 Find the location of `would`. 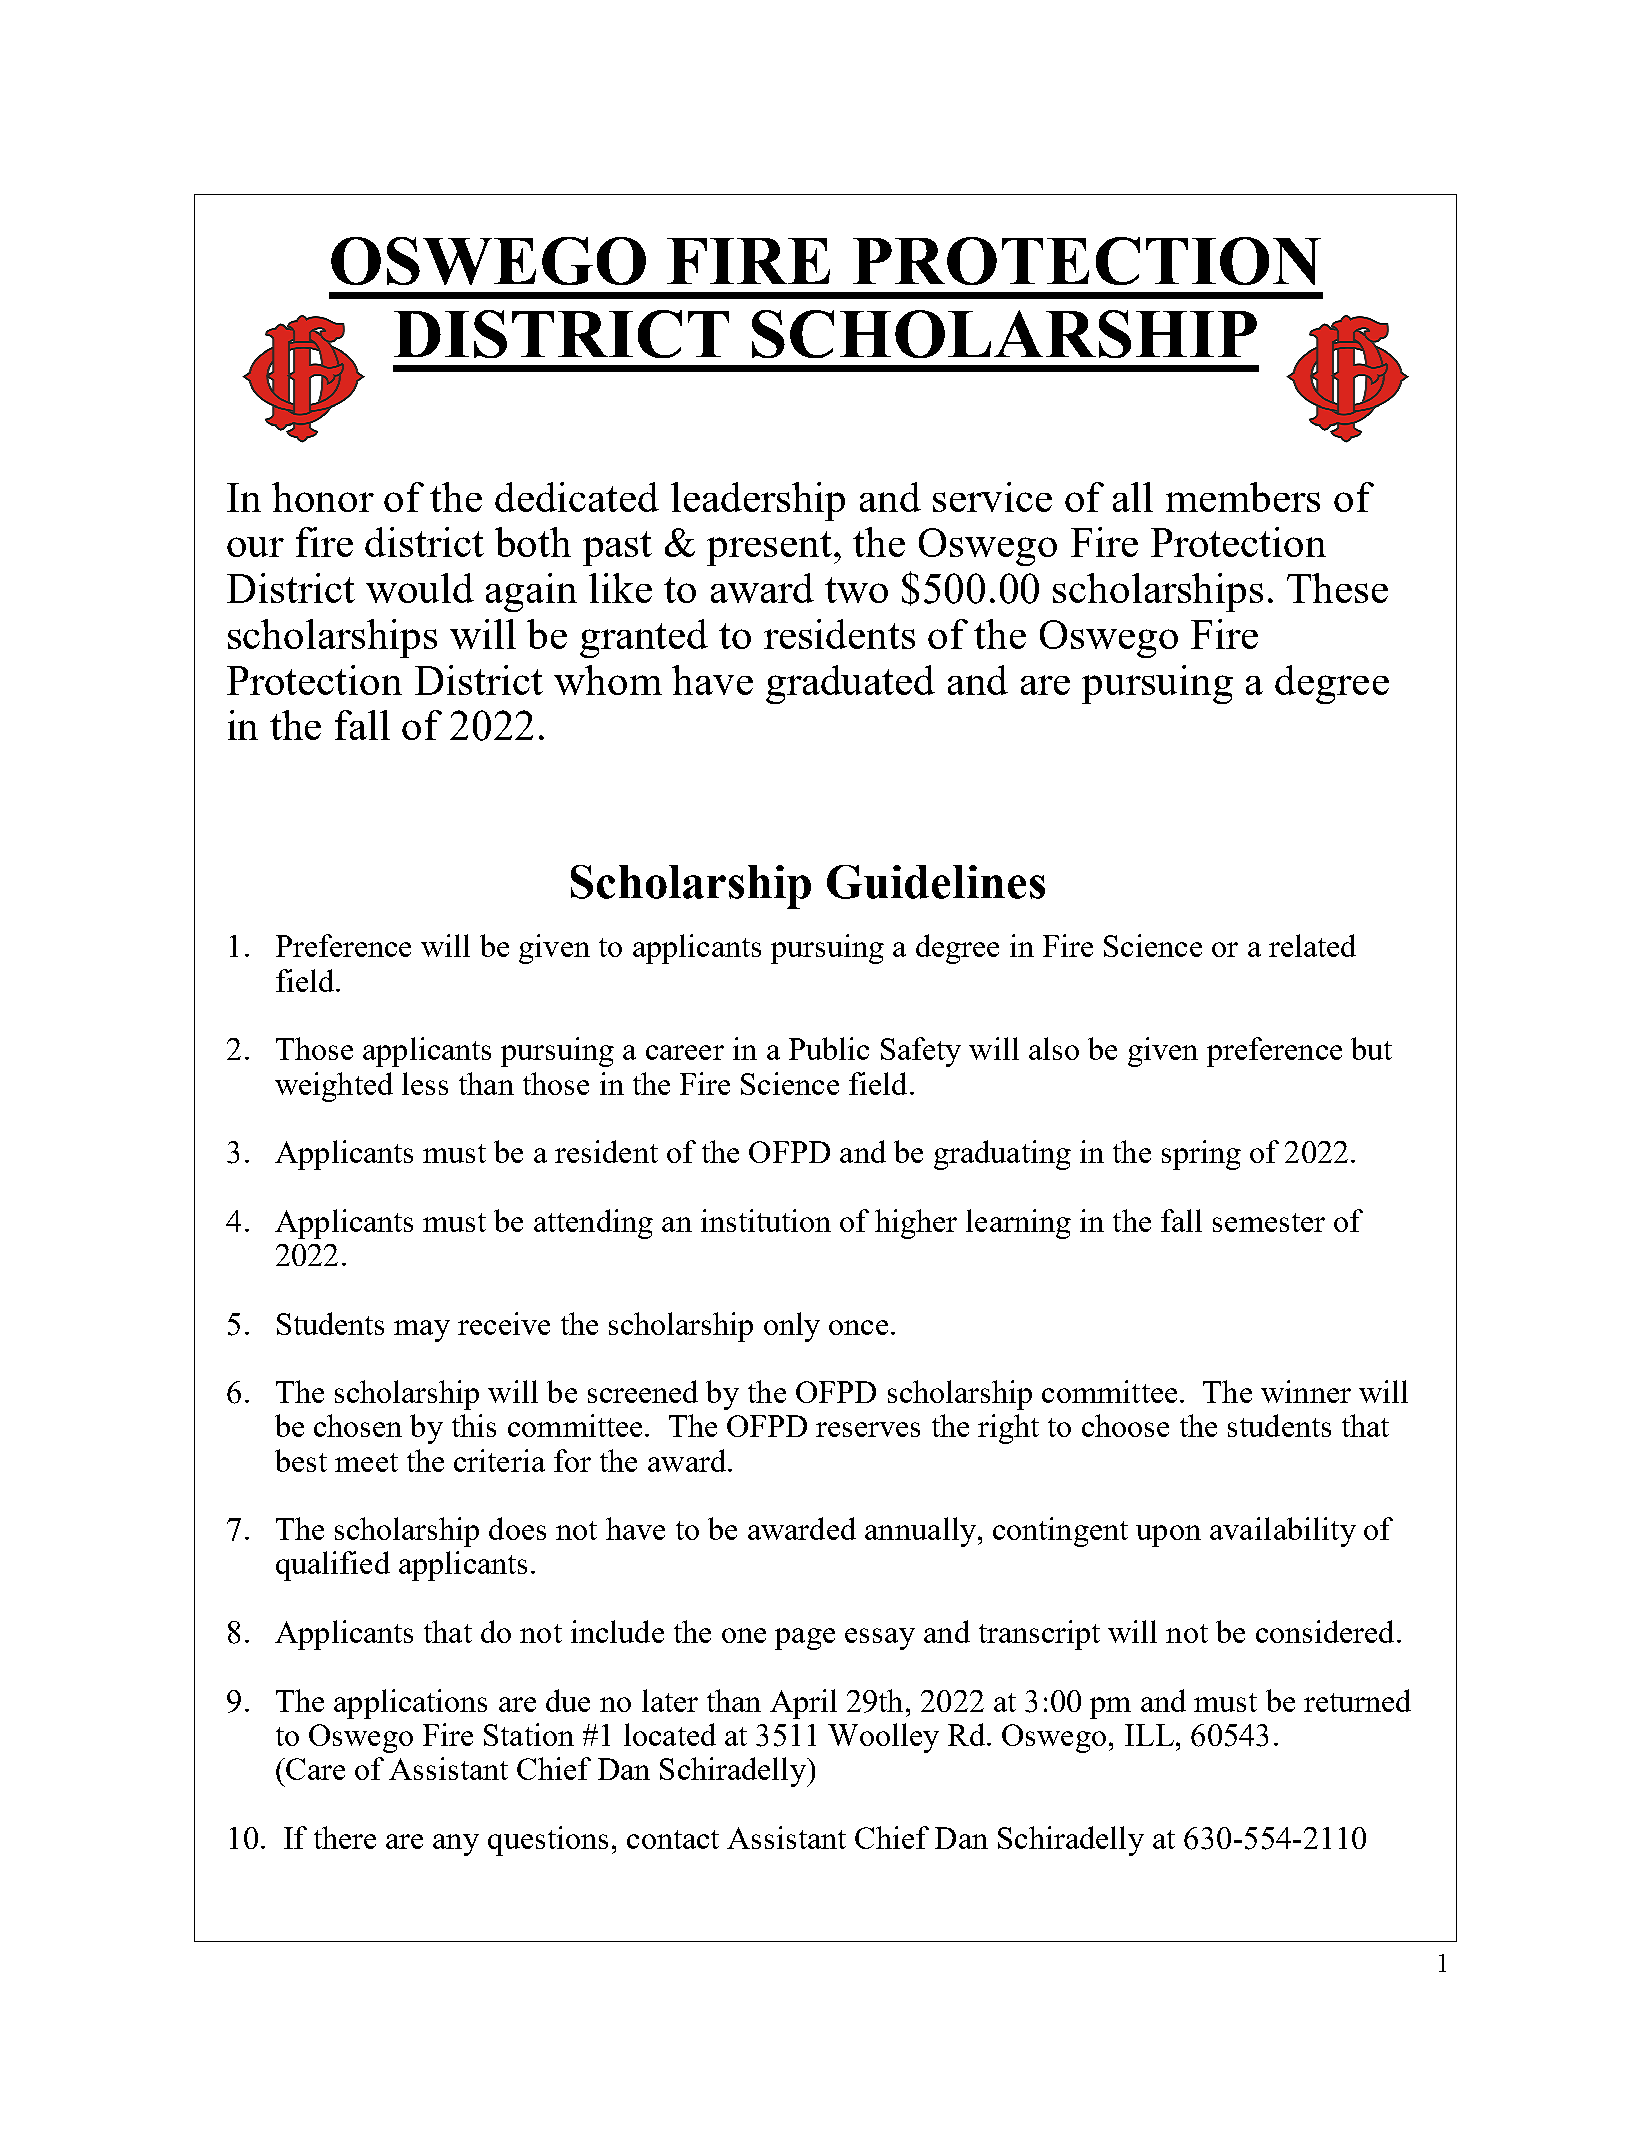

would is located at coordinates (420, 588).
